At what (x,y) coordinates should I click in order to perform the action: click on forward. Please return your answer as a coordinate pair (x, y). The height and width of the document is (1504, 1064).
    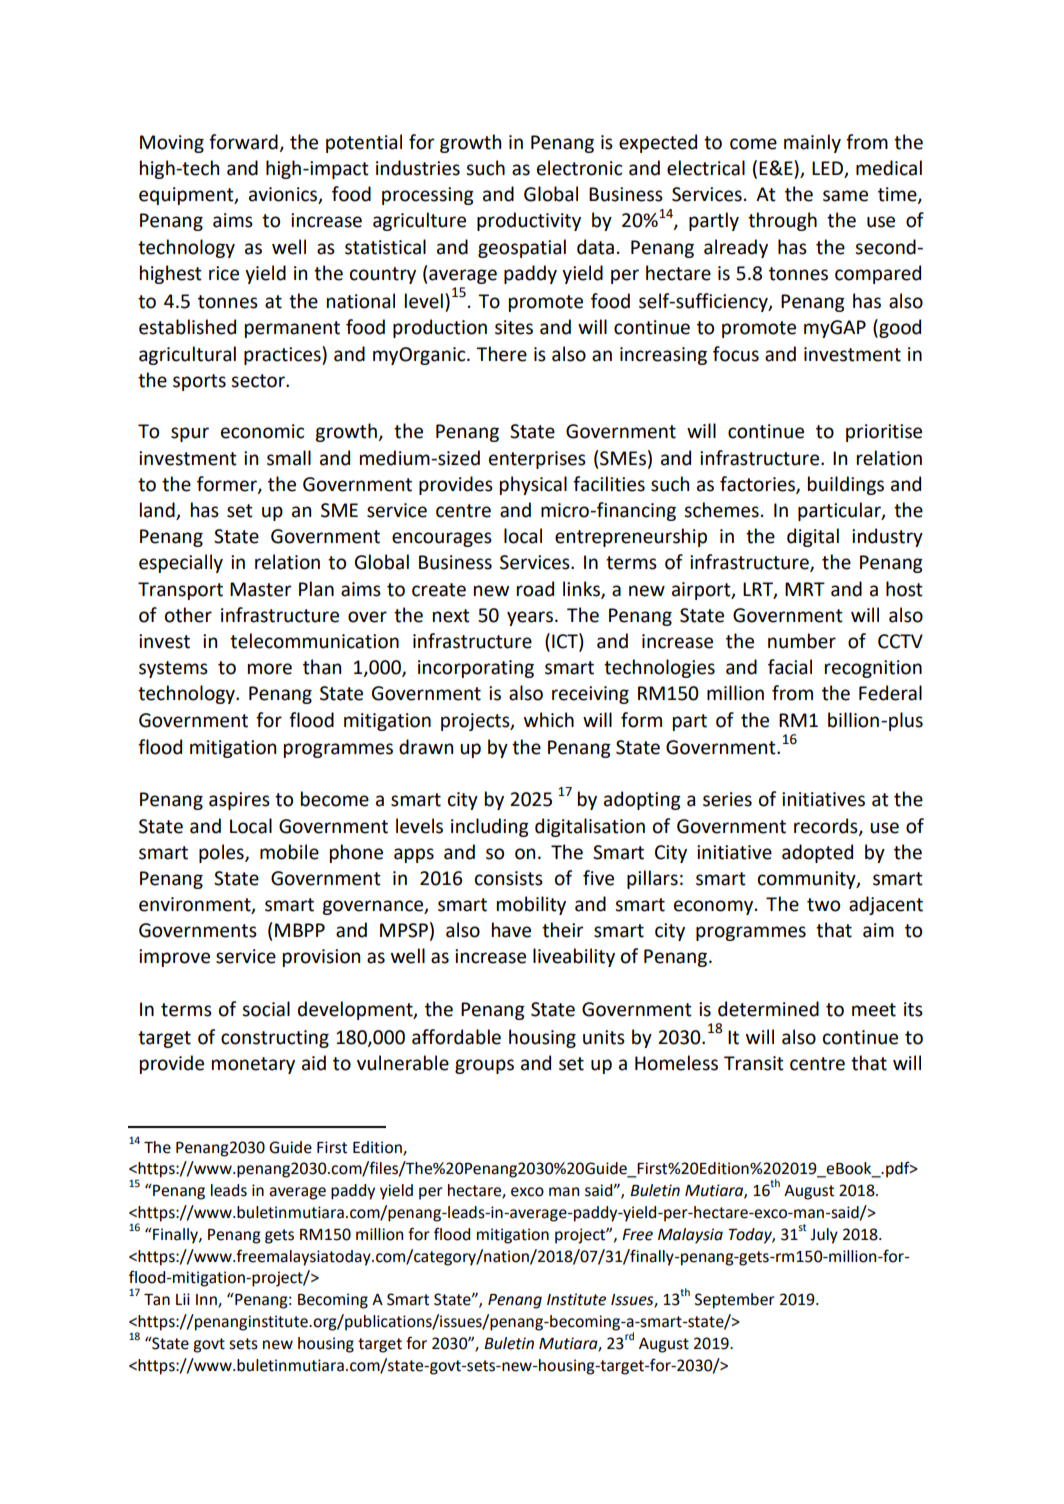
    Looking at the image, I should click on (244, 143).
